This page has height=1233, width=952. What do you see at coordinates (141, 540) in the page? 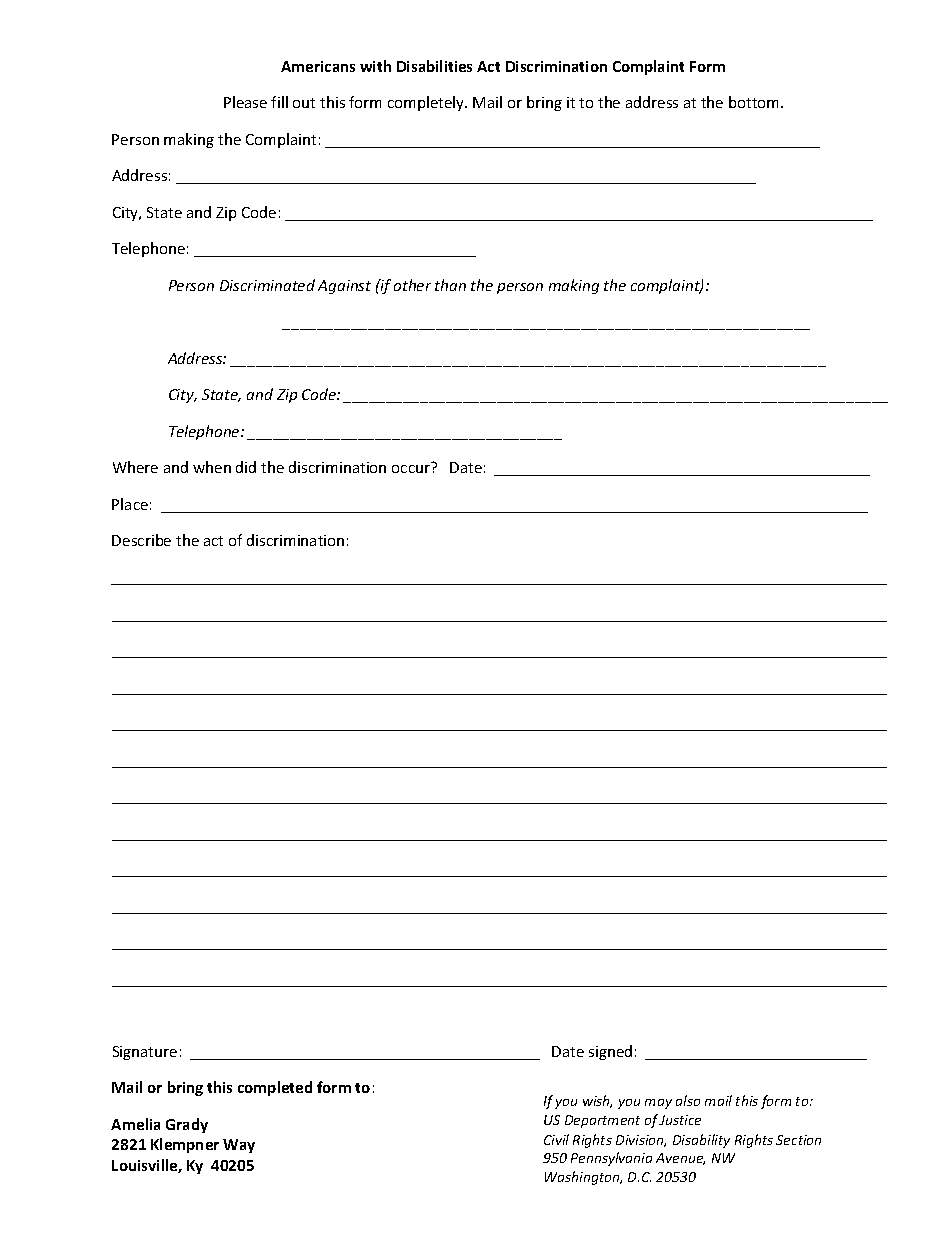
I see `Describe` at bounding box center [141, 540].
